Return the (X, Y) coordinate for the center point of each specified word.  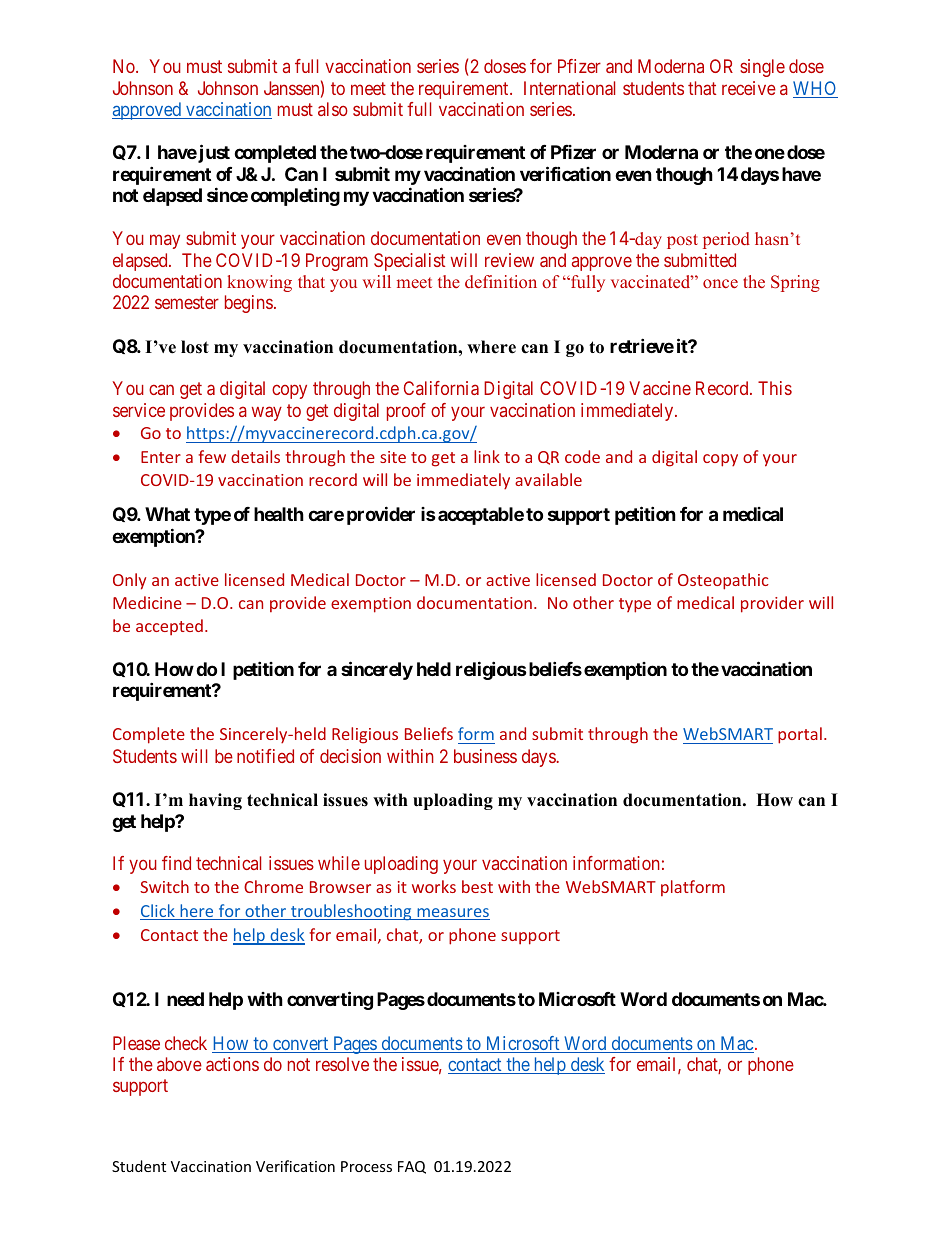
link (487, 456)
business (485, 756)
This (775, 388)
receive (749, 88)
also (333, 109)
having (215, 801)
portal (800, 735)
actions (232, 1064)
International (569, 88)
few (212, 456)
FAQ (412, 1167)
